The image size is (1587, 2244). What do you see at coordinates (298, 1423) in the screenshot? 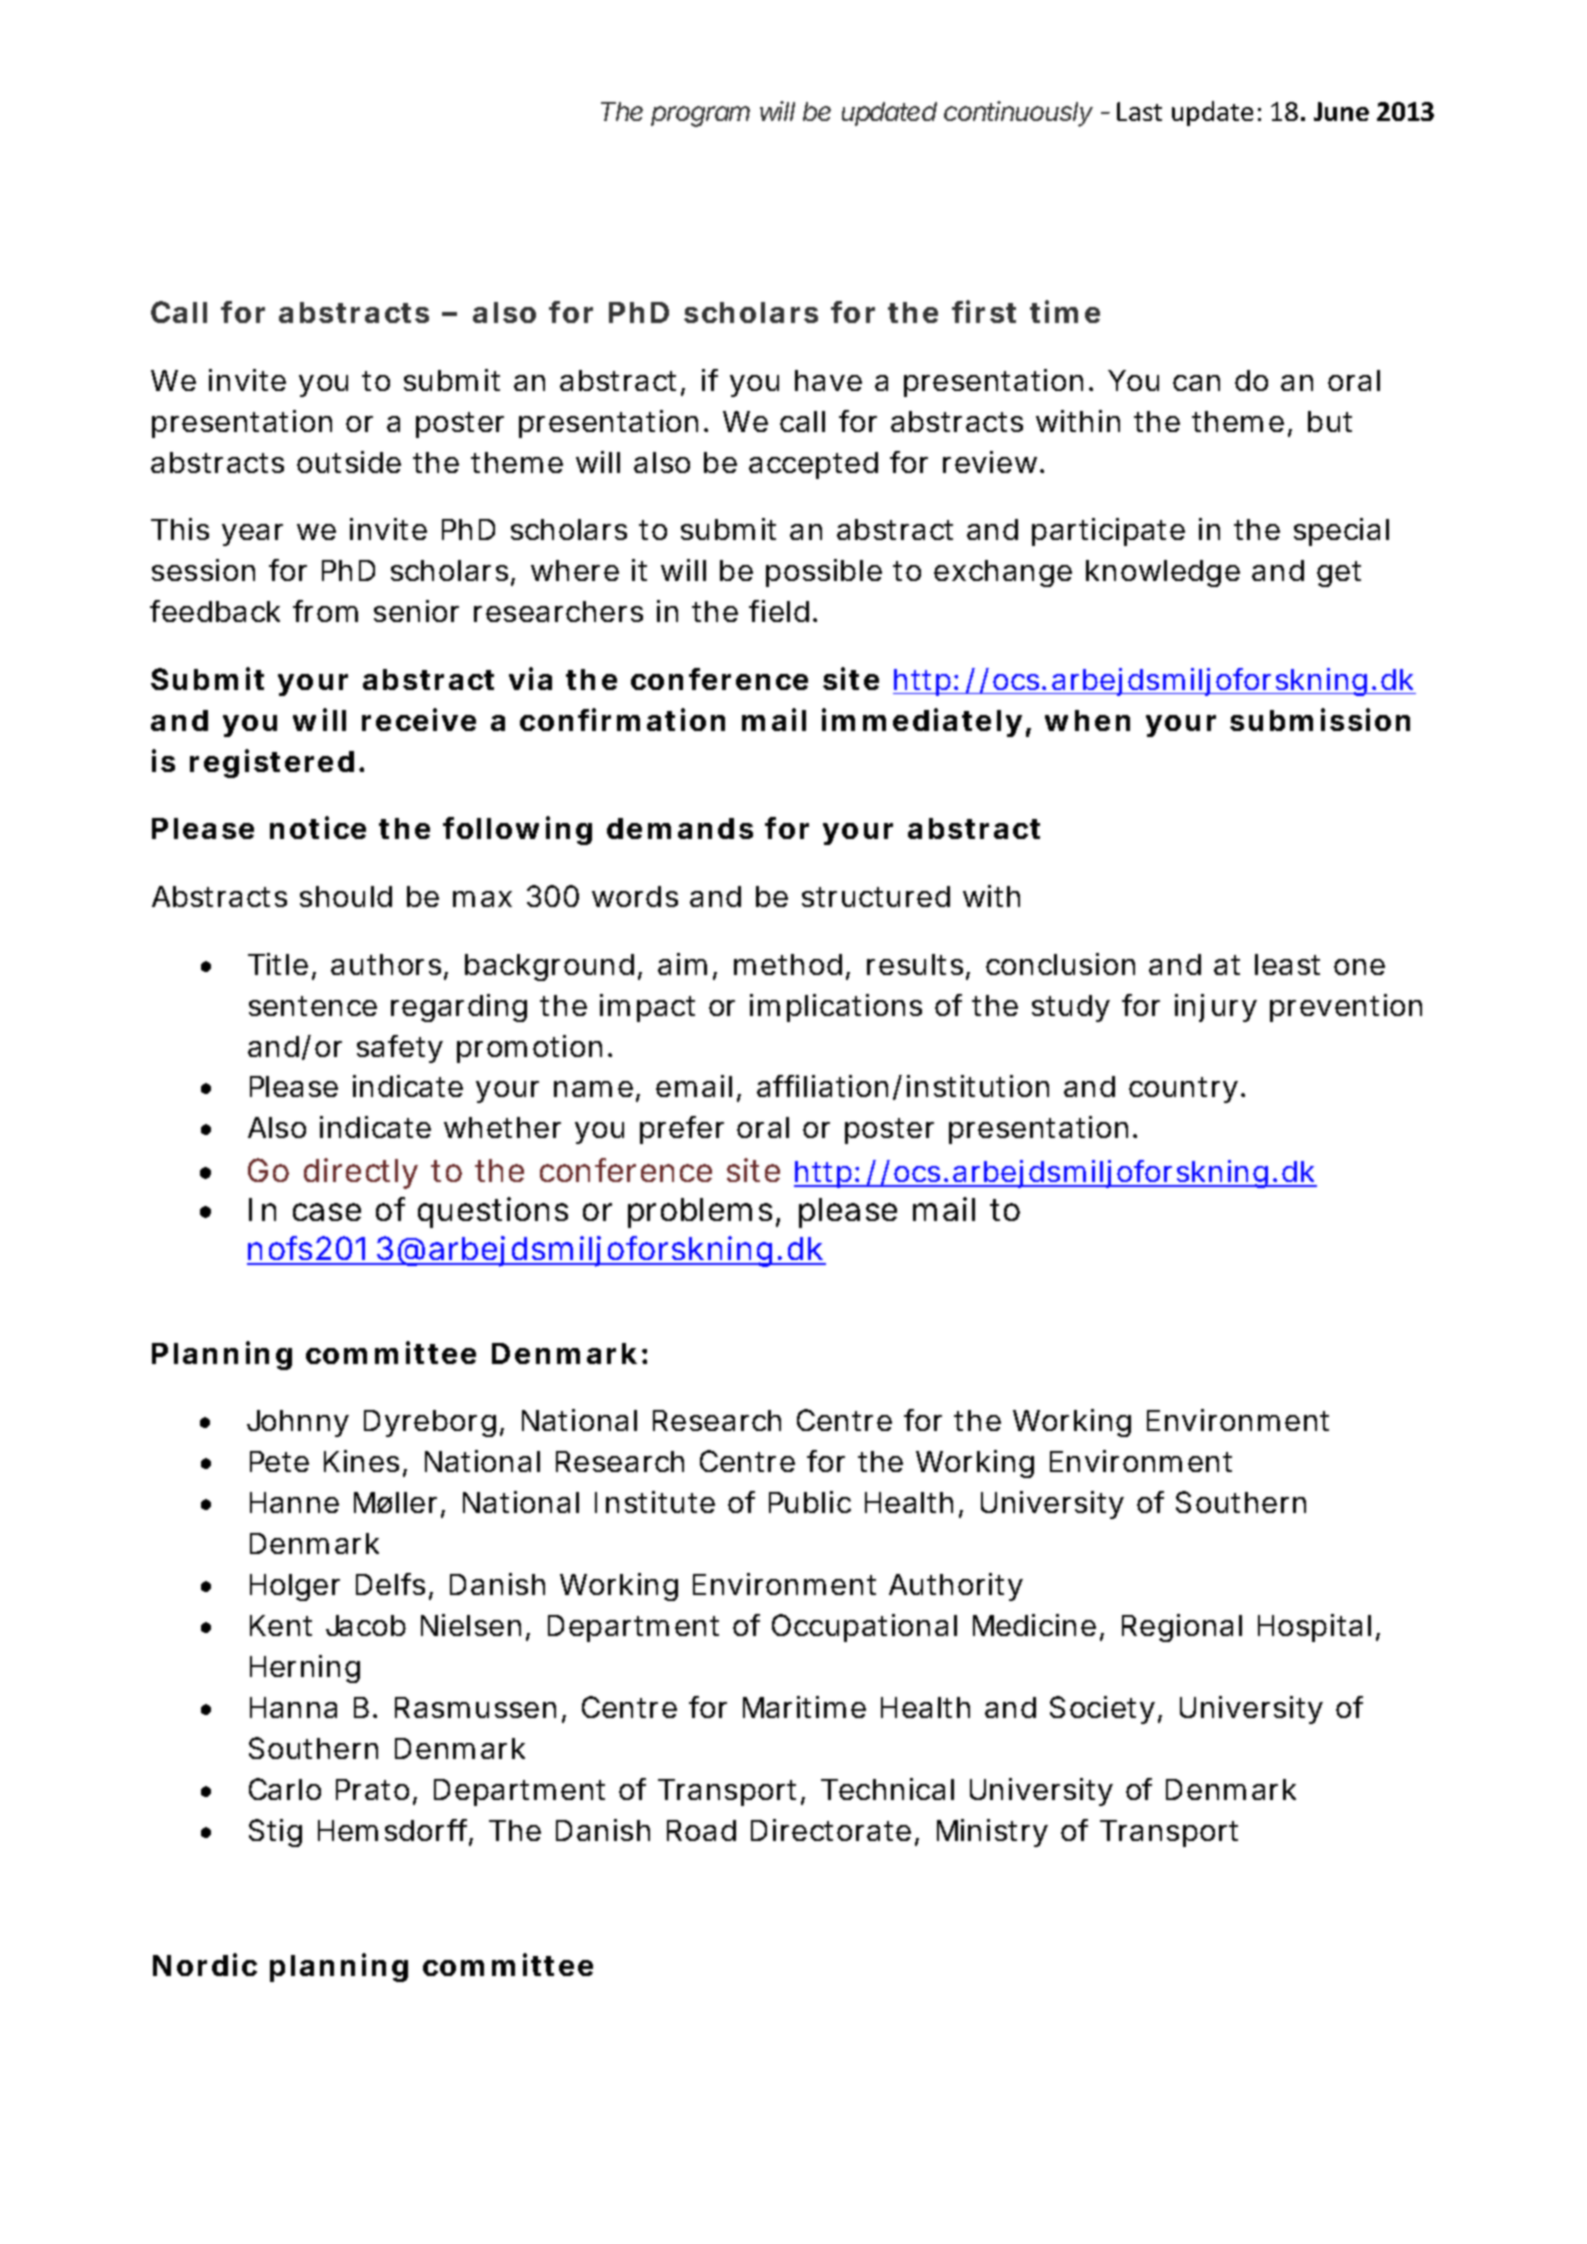
I see `Johnny` at bounding box center [298, 1423].
